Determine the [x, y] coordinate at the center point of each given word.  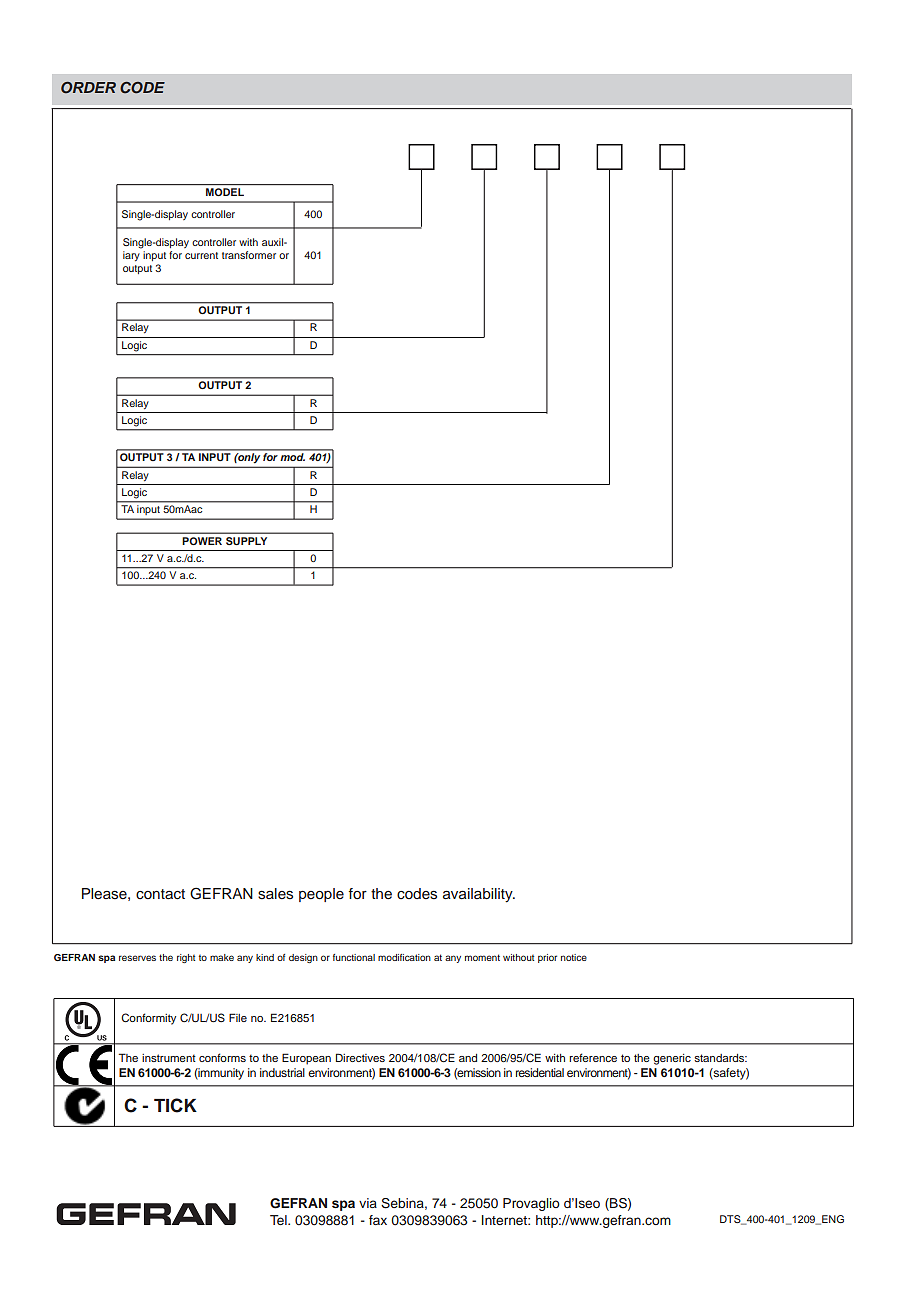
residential [540, 1072]
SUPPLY [246, 541]
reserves [137, 958]
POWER [202, 541]
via [368, 1203]
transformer [249, 255]
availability [479, 895]
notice [574, 957]
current [201, 255]
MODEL [225, 192]
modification [404, 957]
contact [160, 894]
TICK [175, 1105]
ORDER [88, 88]
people [321, 895]
